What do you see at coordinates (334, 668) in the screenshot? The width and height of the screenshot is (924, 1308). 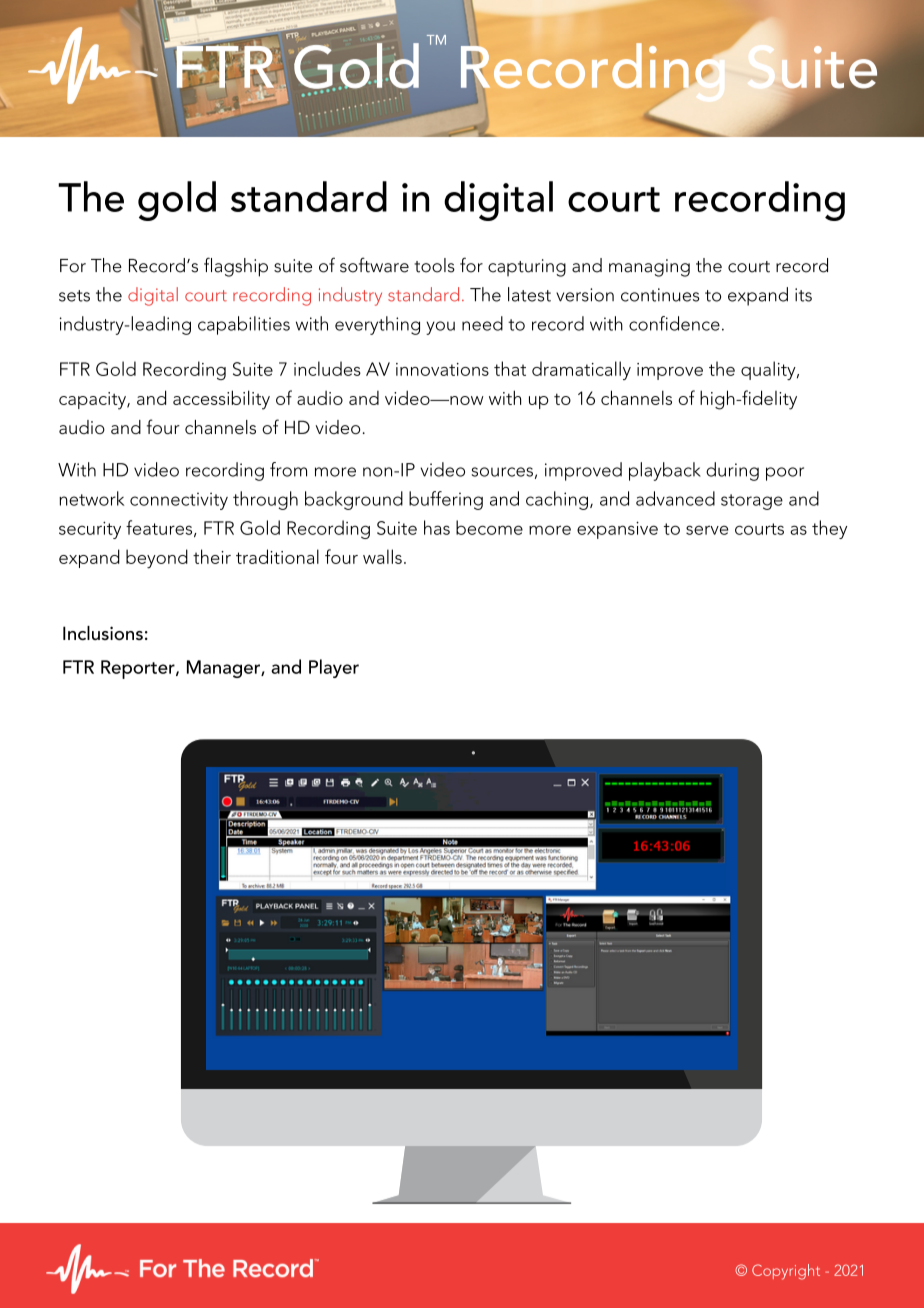 I see `Player` at bounding box center [334, 668].
